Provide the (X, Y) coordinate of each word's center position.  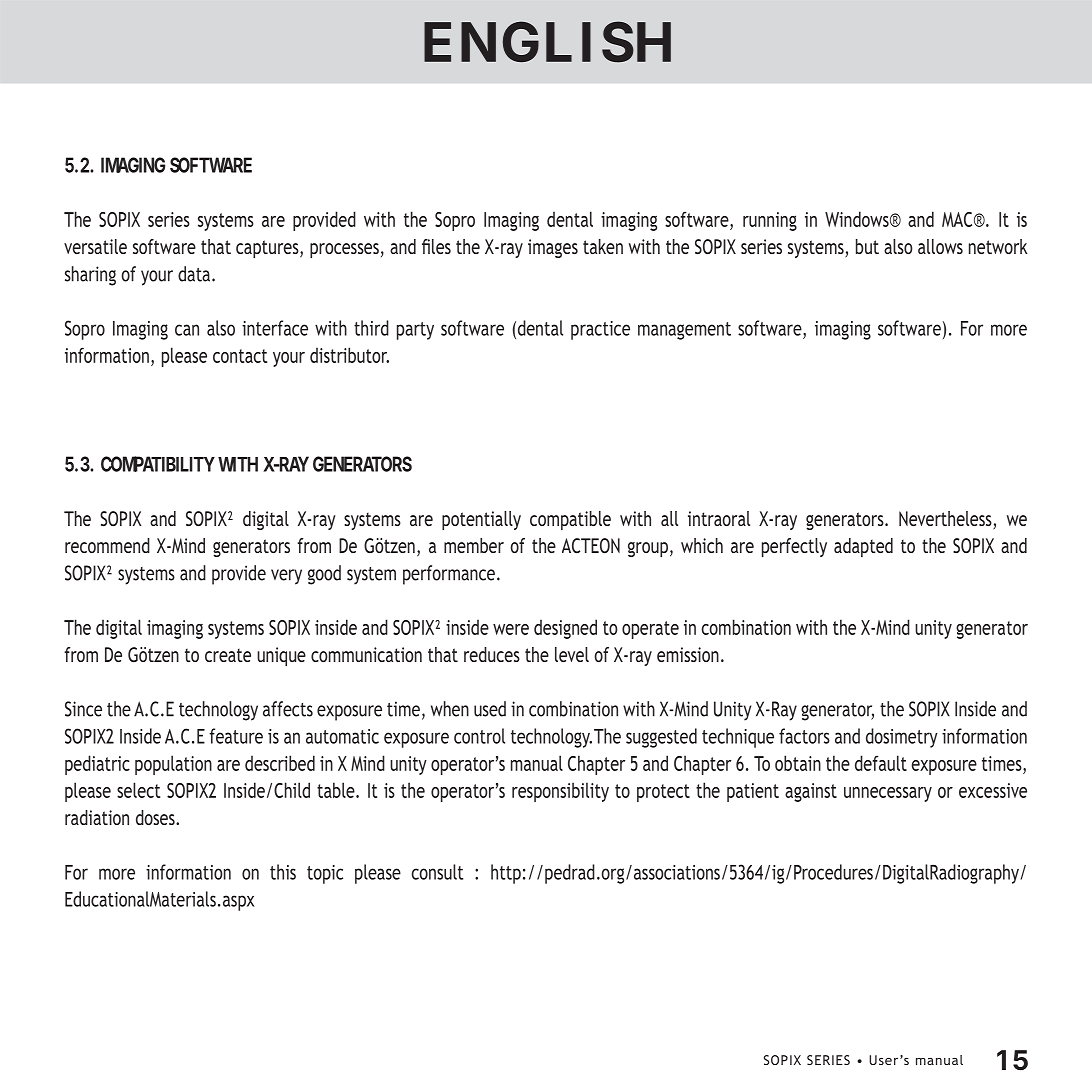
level (572, 654)
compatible (570, 520)
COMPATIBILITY (158, 464)
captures (268, 249)
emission (688, 654)
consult (437, 872)
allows (940, 246)
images (553, 248)
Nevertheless (946, 520)
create (228, 655)
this (283, 872)
